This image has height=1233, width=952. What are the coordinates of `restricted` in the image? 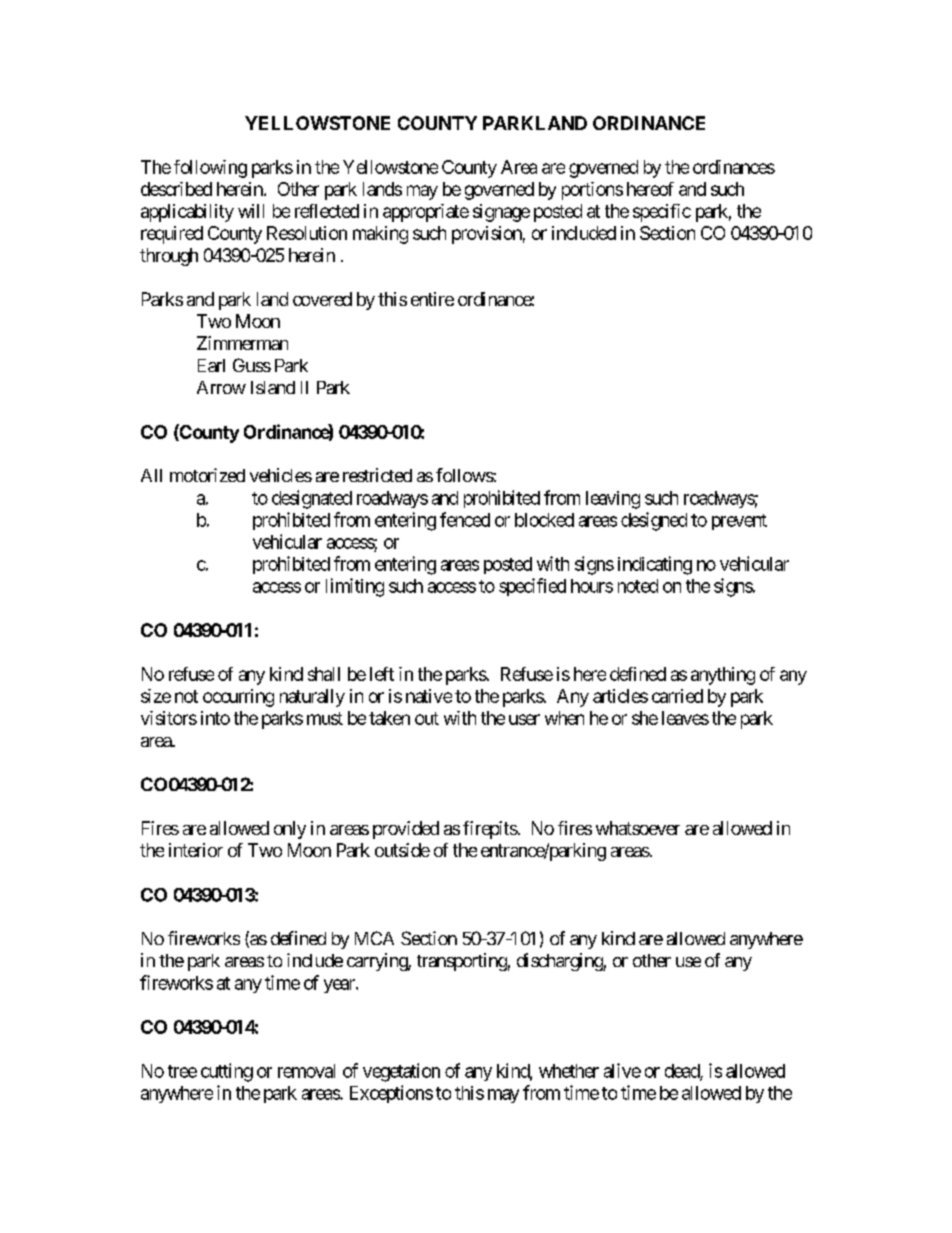 It's located at (377, 475).
